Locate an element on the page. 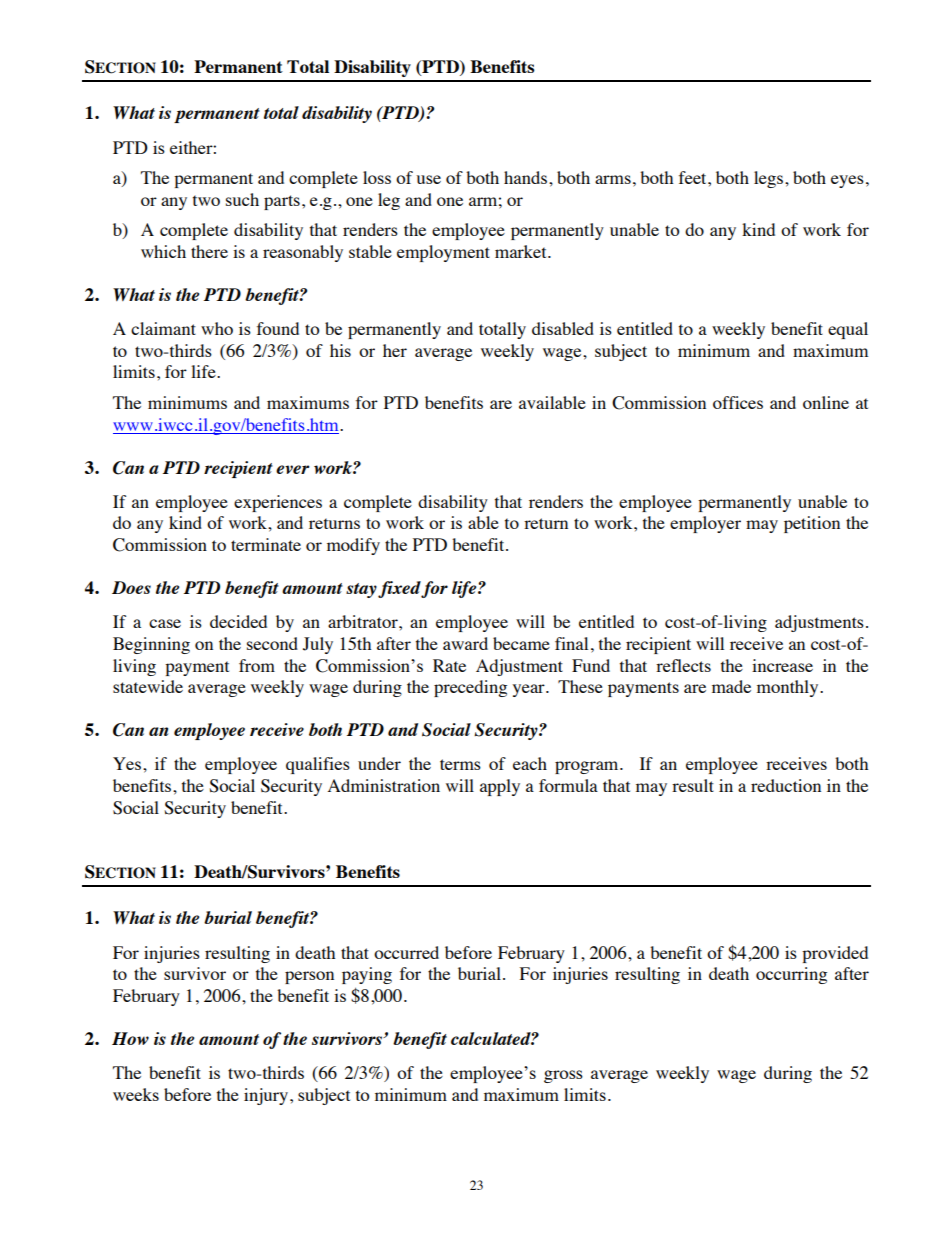  qualifies is located at coordinates (318, 765).
